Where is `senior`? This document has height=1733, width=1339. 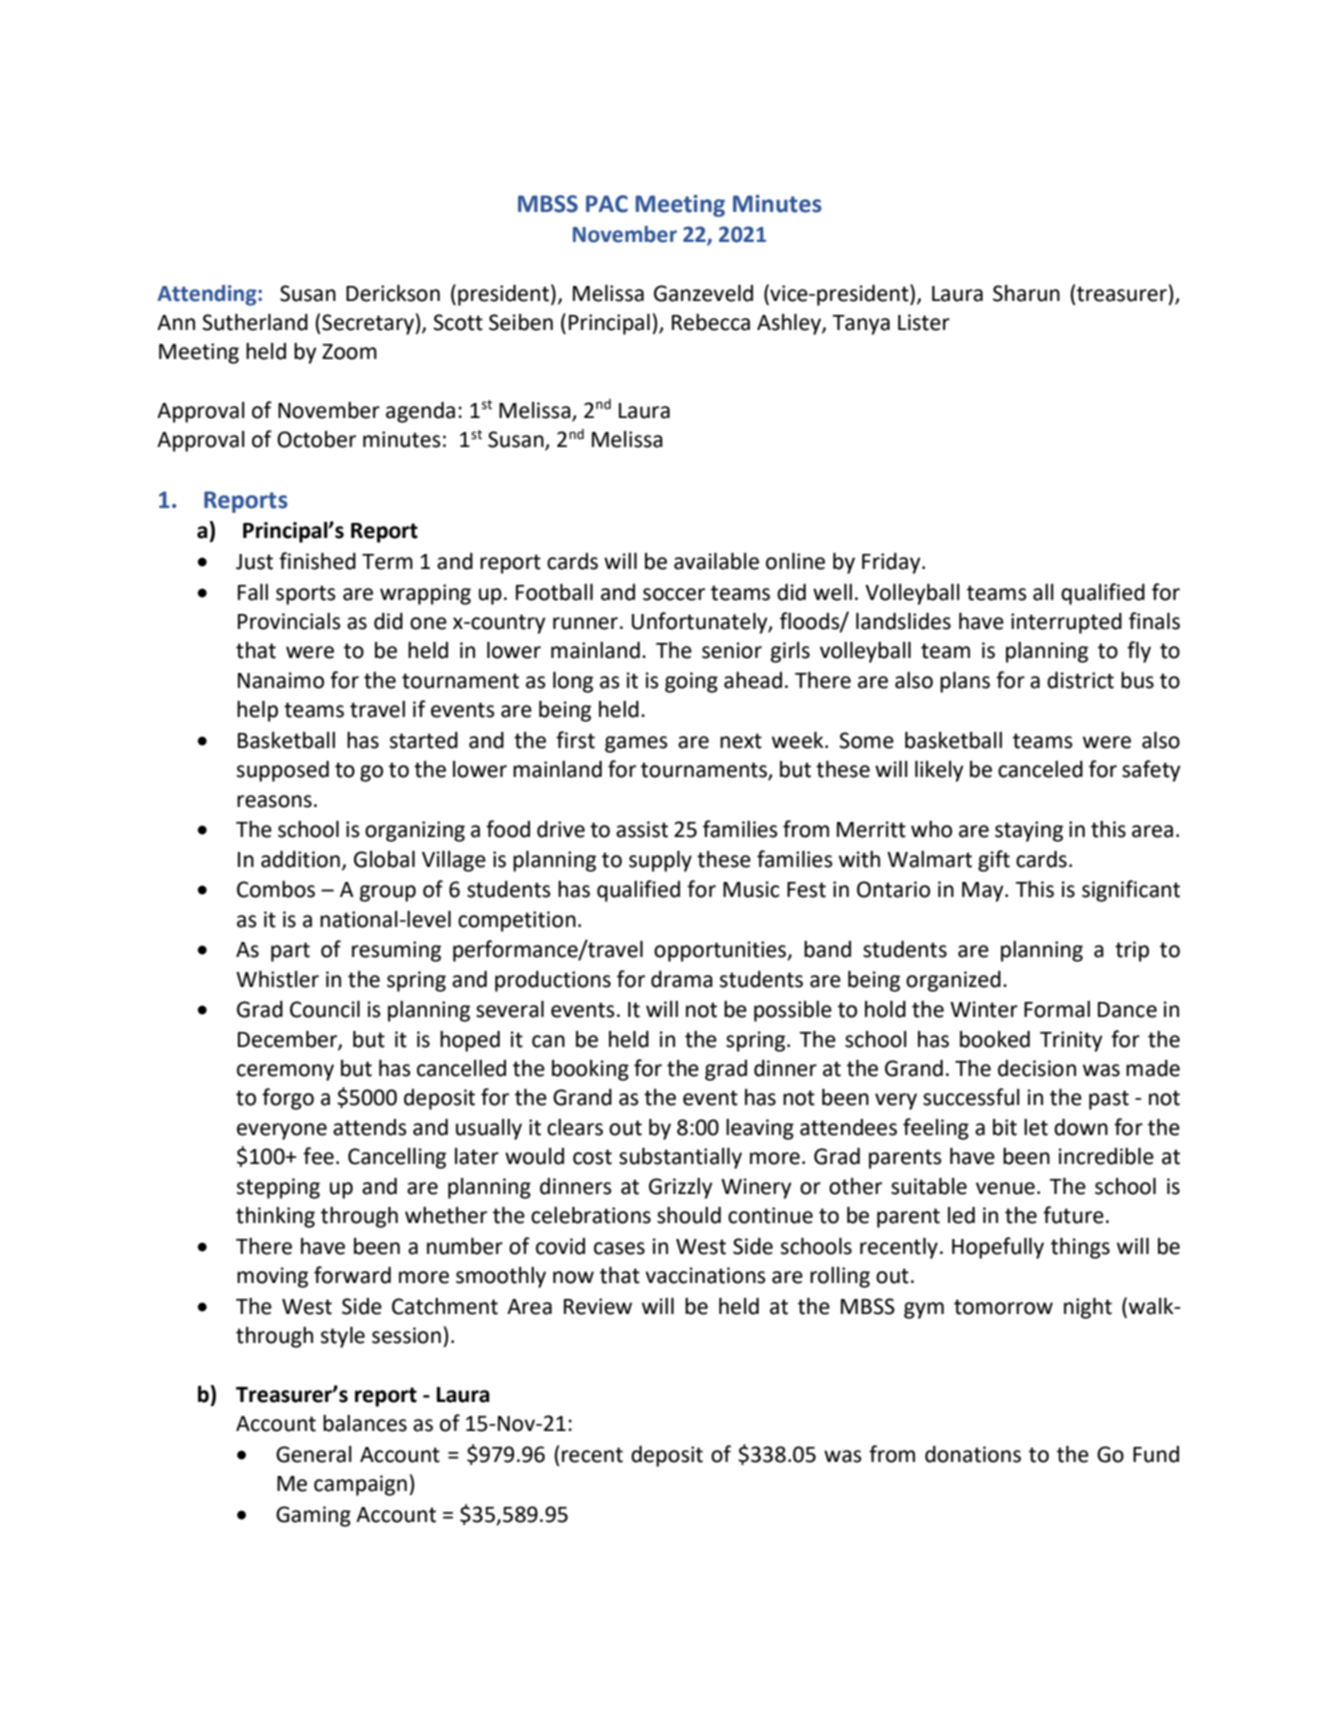
senior is located at coordinates (732, 650).
